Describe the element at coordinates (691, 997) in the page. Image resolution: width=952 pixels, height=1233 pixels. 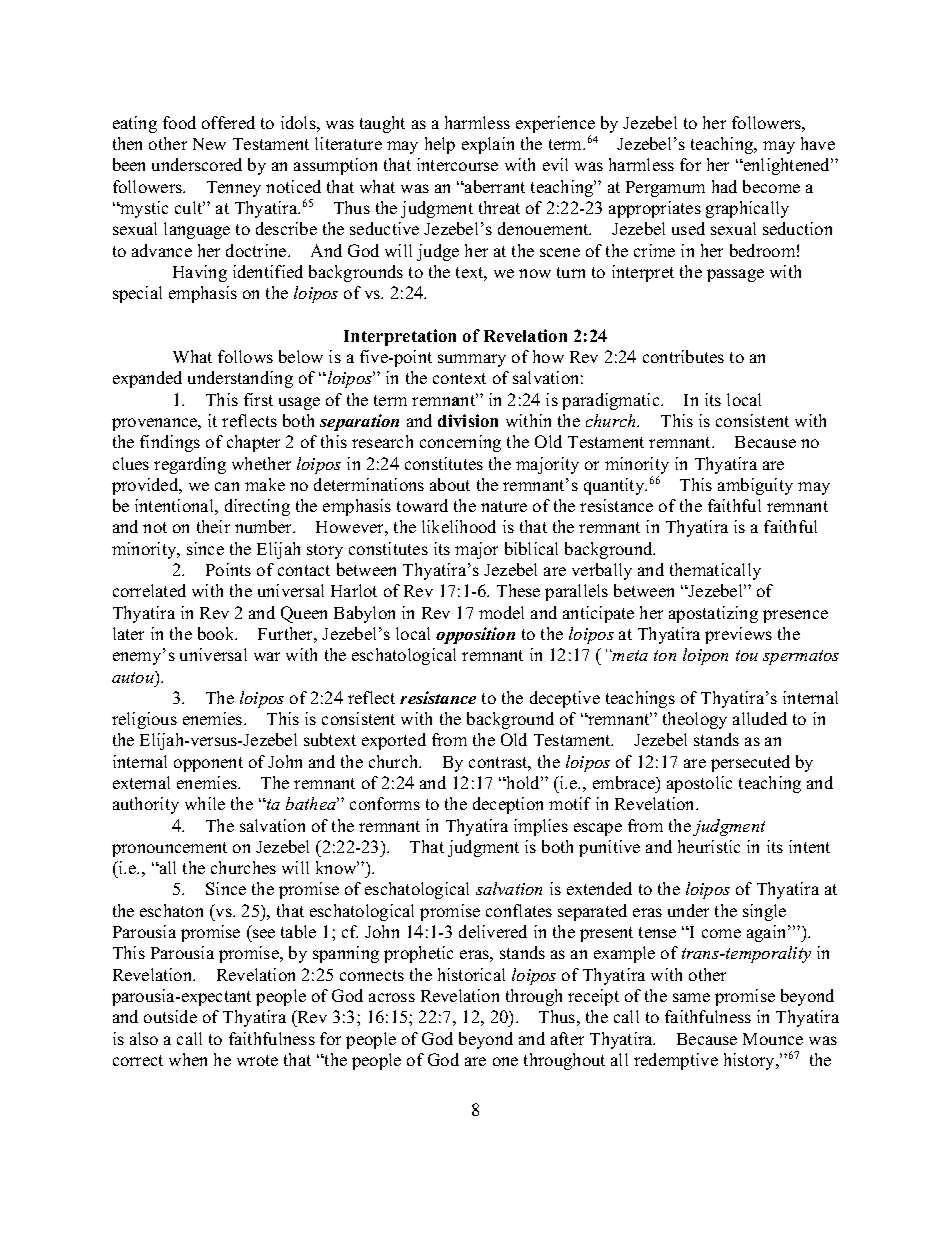
I see `same` at that location.
